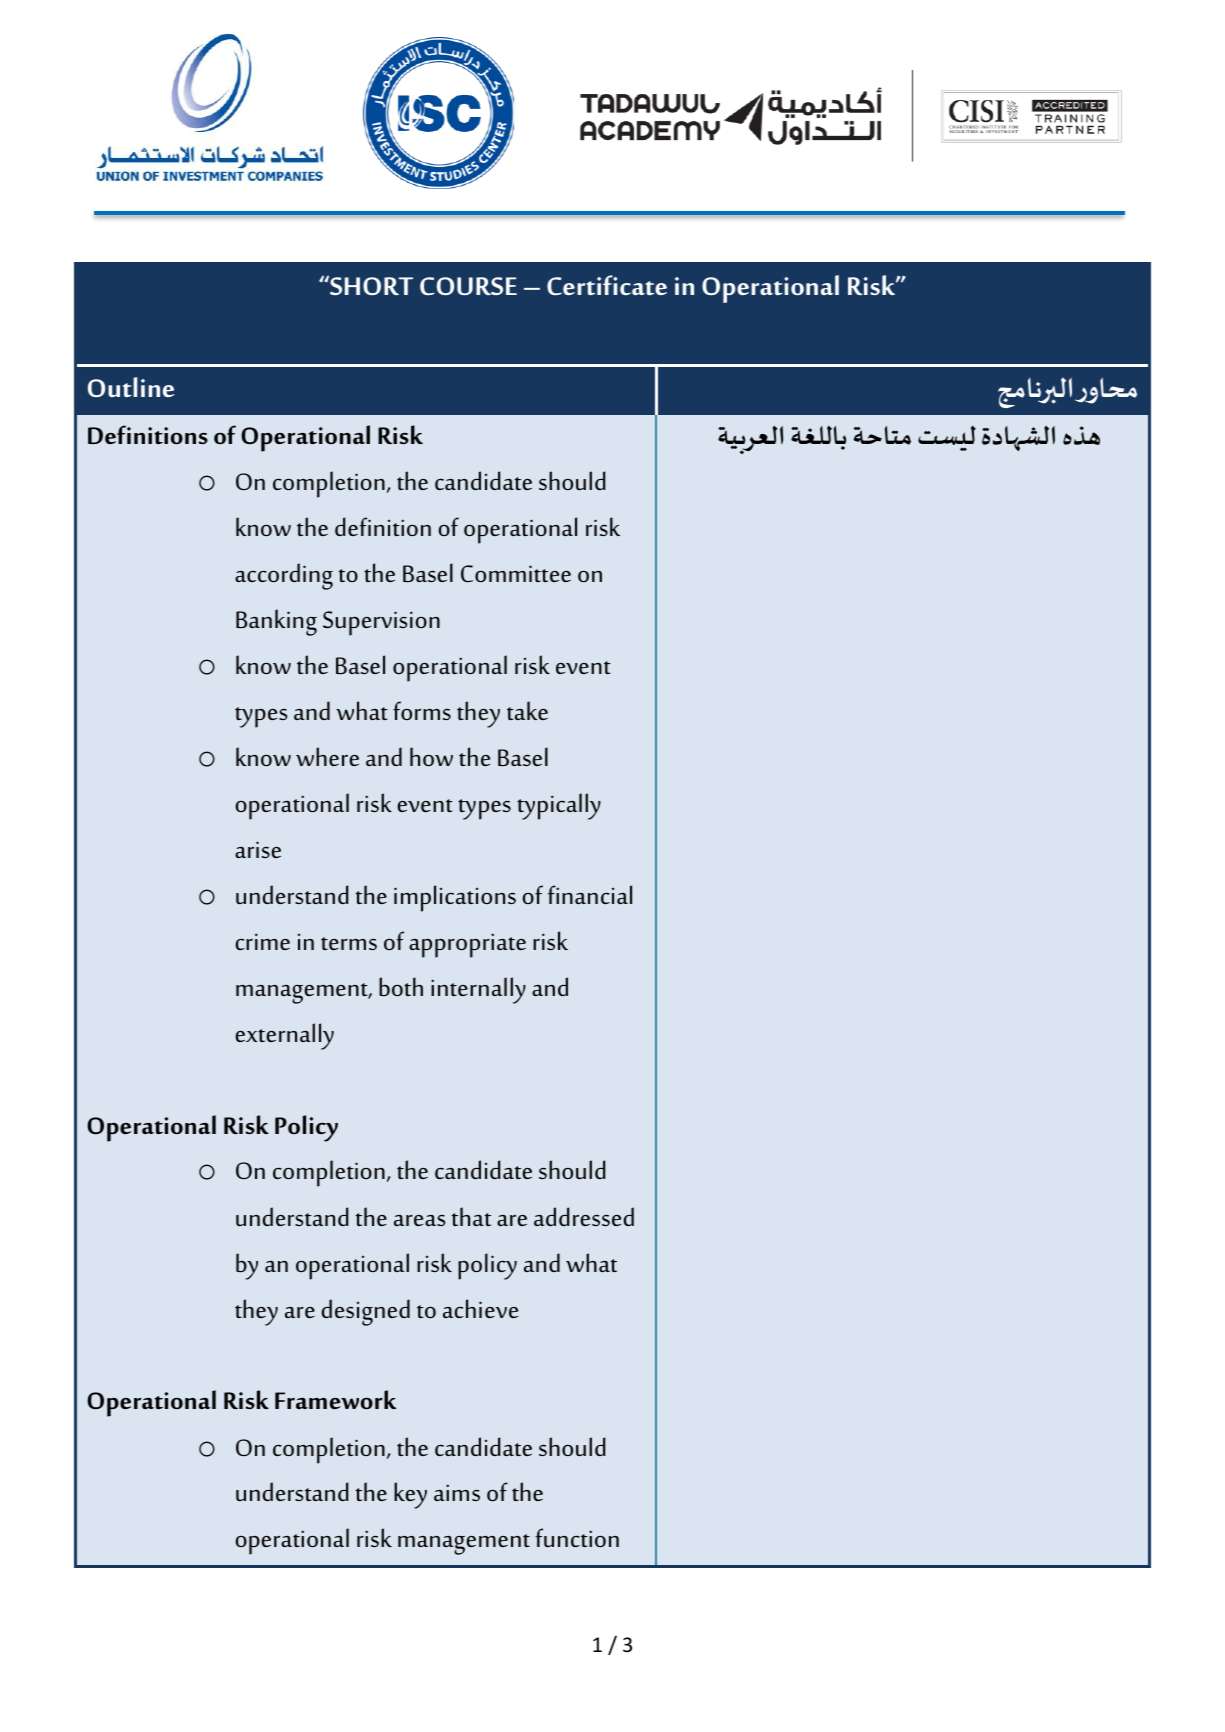 Image resolution: width=1225 pixels, height=1732 pixels. Describe the element at coordinates (276, 622) in the page. I see `Banking` at that location.
